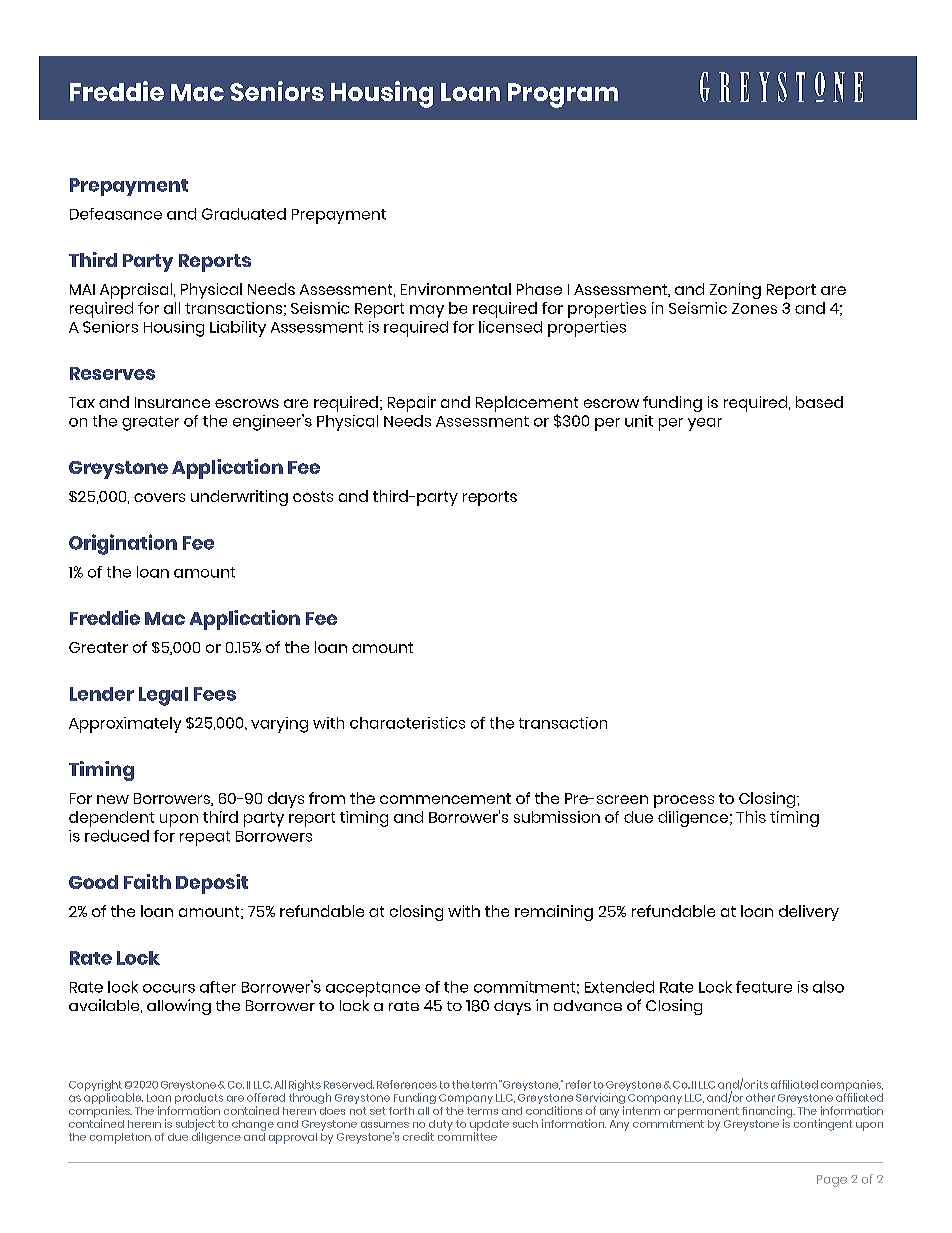 This screenshot has height=1233, width=952. I want to click on characteristics, so click(407, 723).
